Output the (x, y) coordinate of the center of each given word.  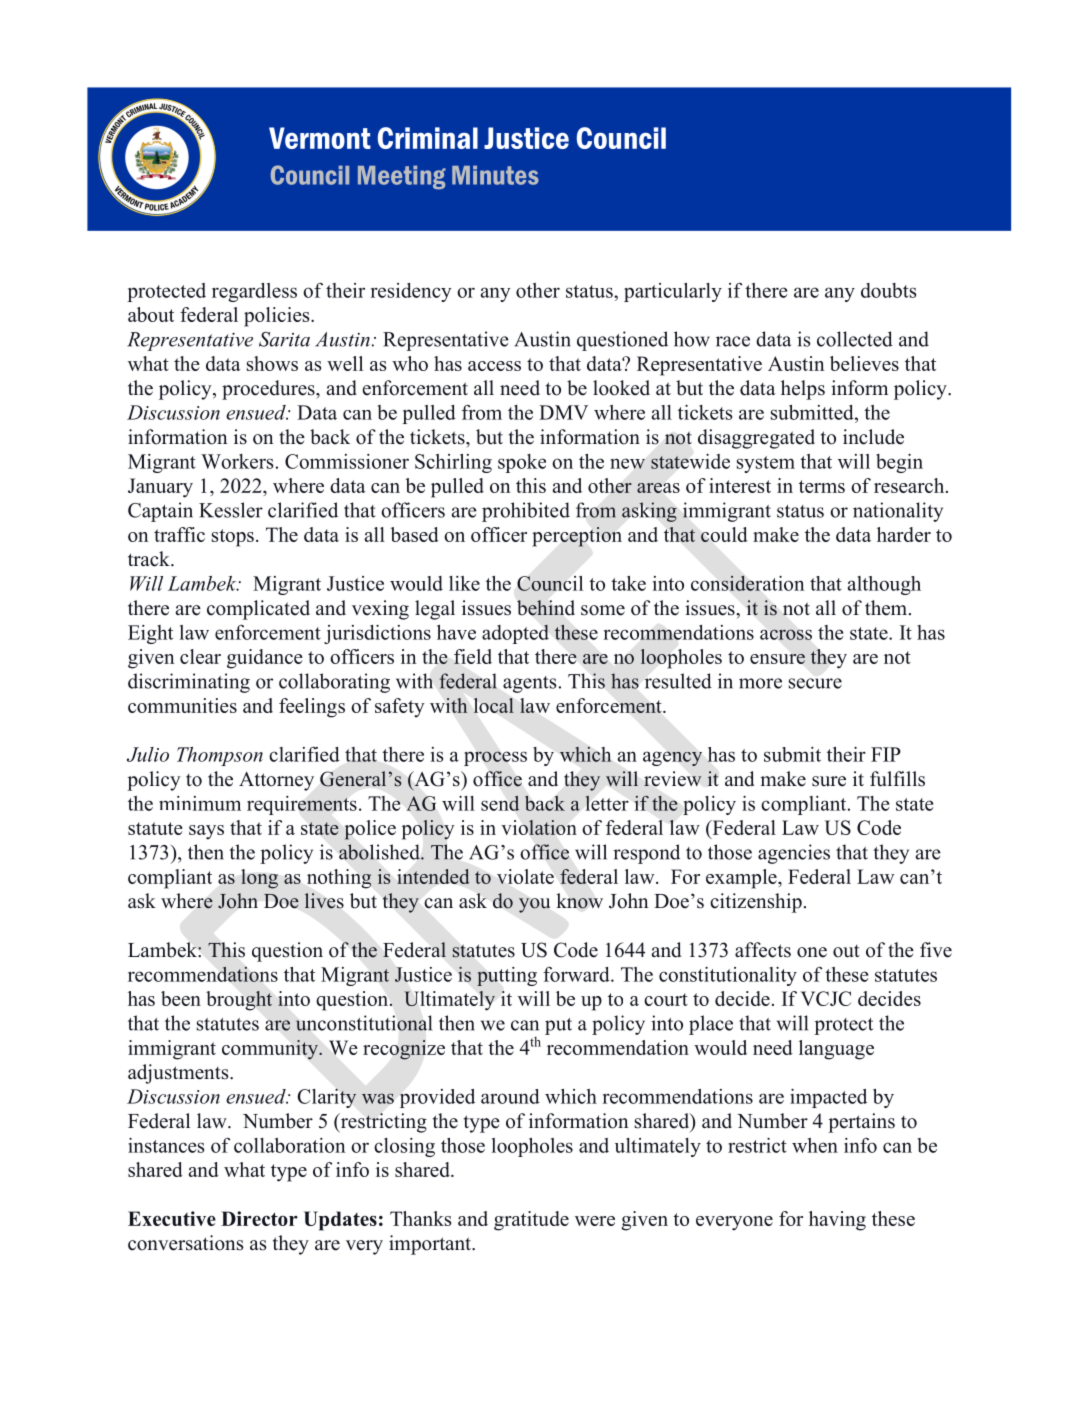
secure (815, 683)
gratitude (531, 1221)
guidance (265, 659)
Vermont (320, 138)
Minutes (495, 175)
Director (259, 1218)
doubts (888, 290)
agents (530, 684)
